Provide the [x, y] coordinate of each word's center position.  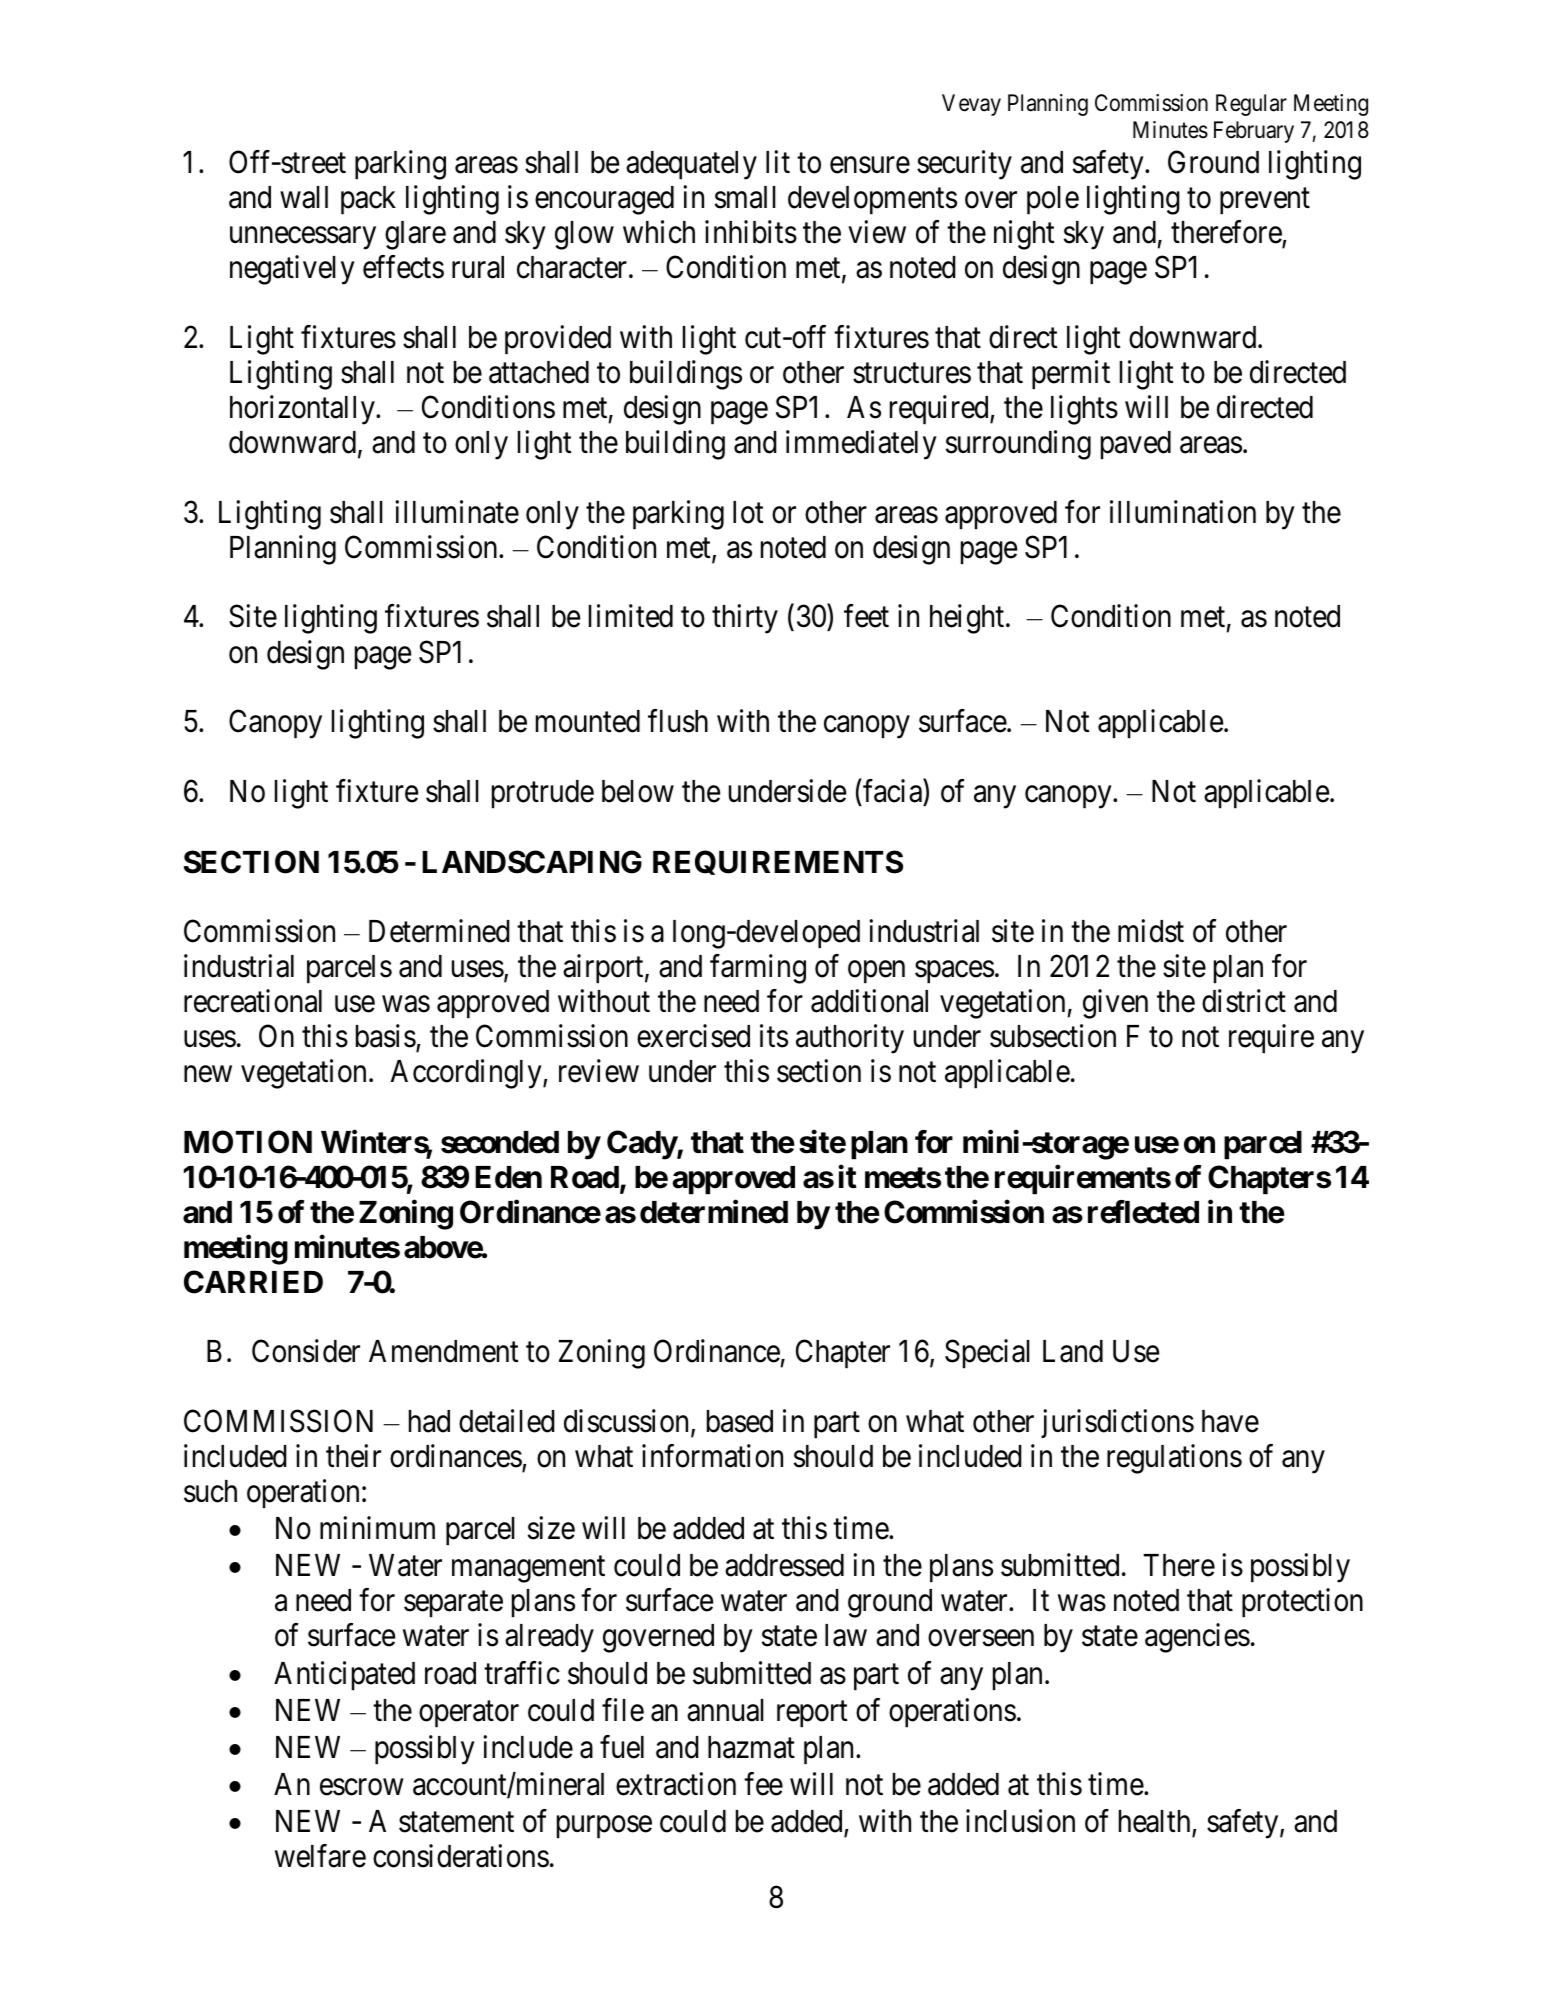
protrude [543, 794]
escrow [361, 1787]
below [638, 791]
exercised [693, 1036]
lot [748, 512]
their [353, 1456]
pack [368, 200]
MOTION [248, 1142]
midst [1151, 931]
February [1254, 132]
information [712, 1456]
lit [778, 161]
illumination [1183, 512]
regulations [1174, 1459]
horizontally [303, 410]
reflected [1143, 1212]
